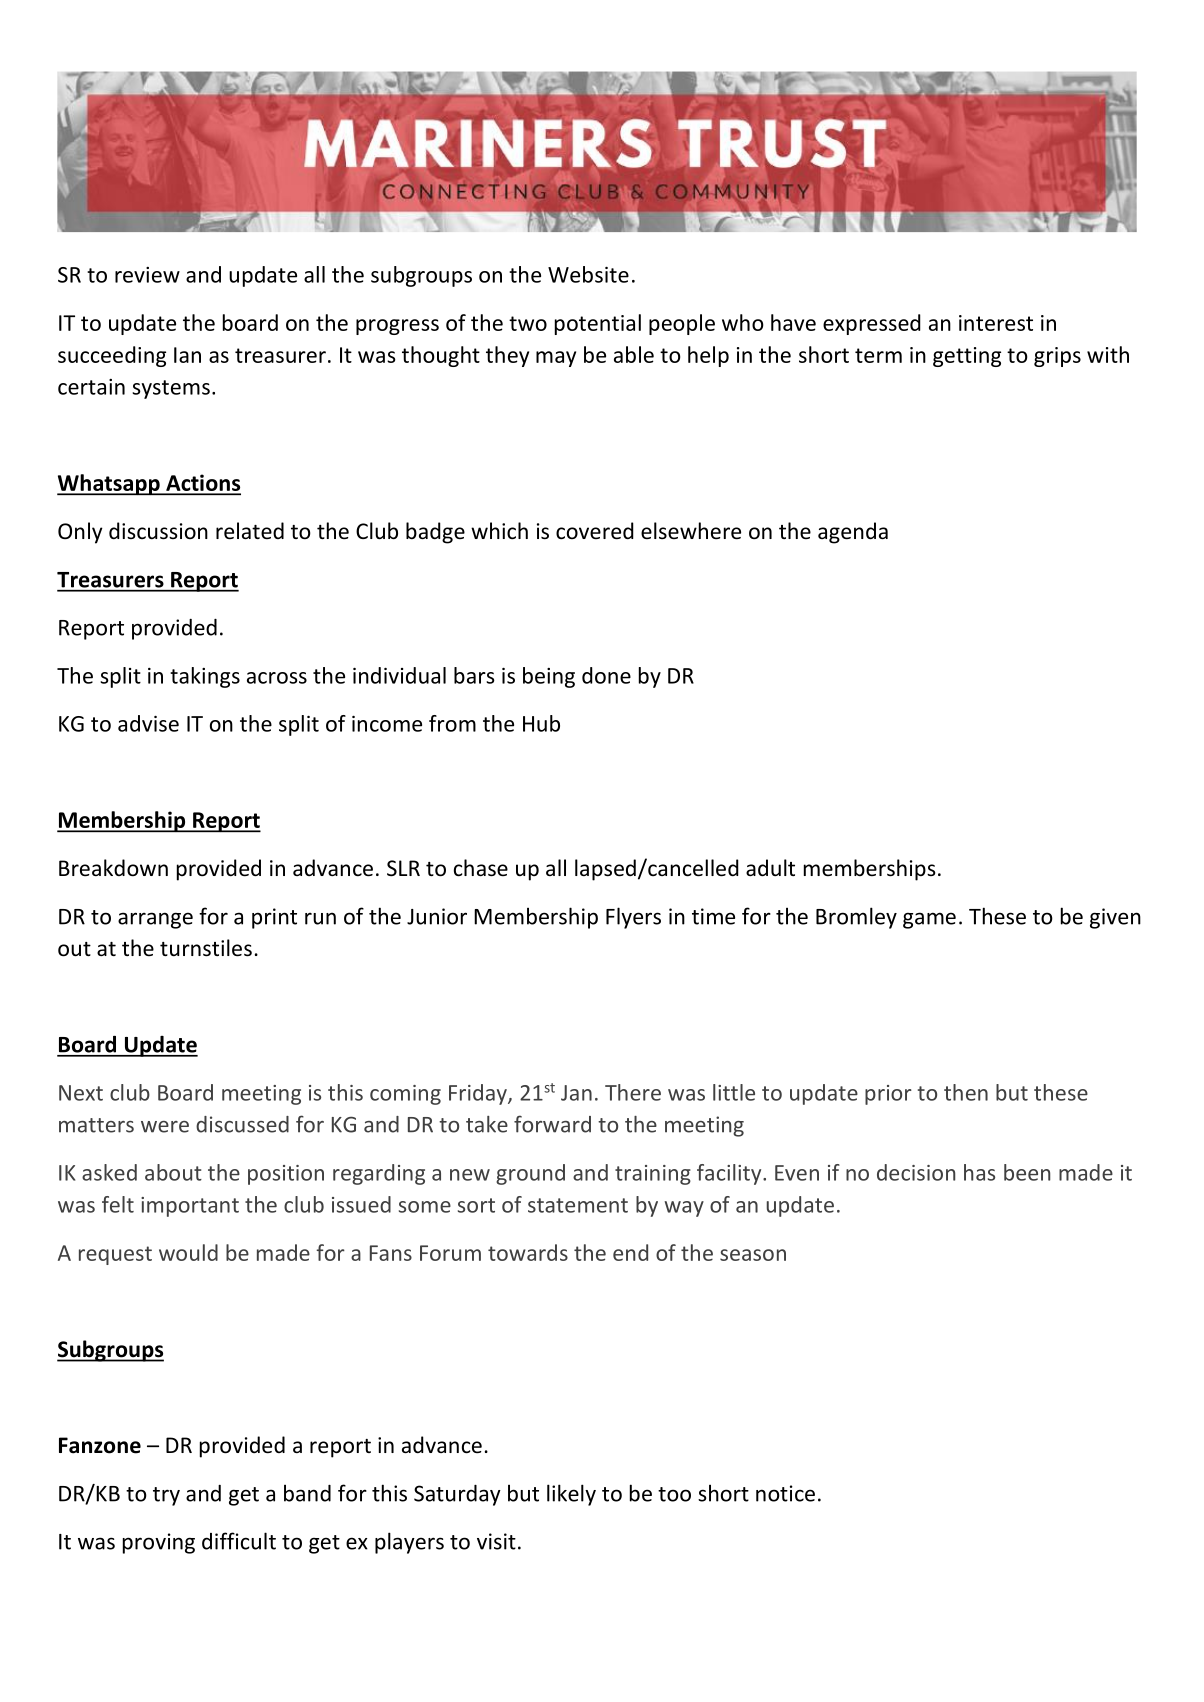 Image resolution: width=1204 pixels, height=1702 pixels. I want to click on important, so click(190, 1207).
